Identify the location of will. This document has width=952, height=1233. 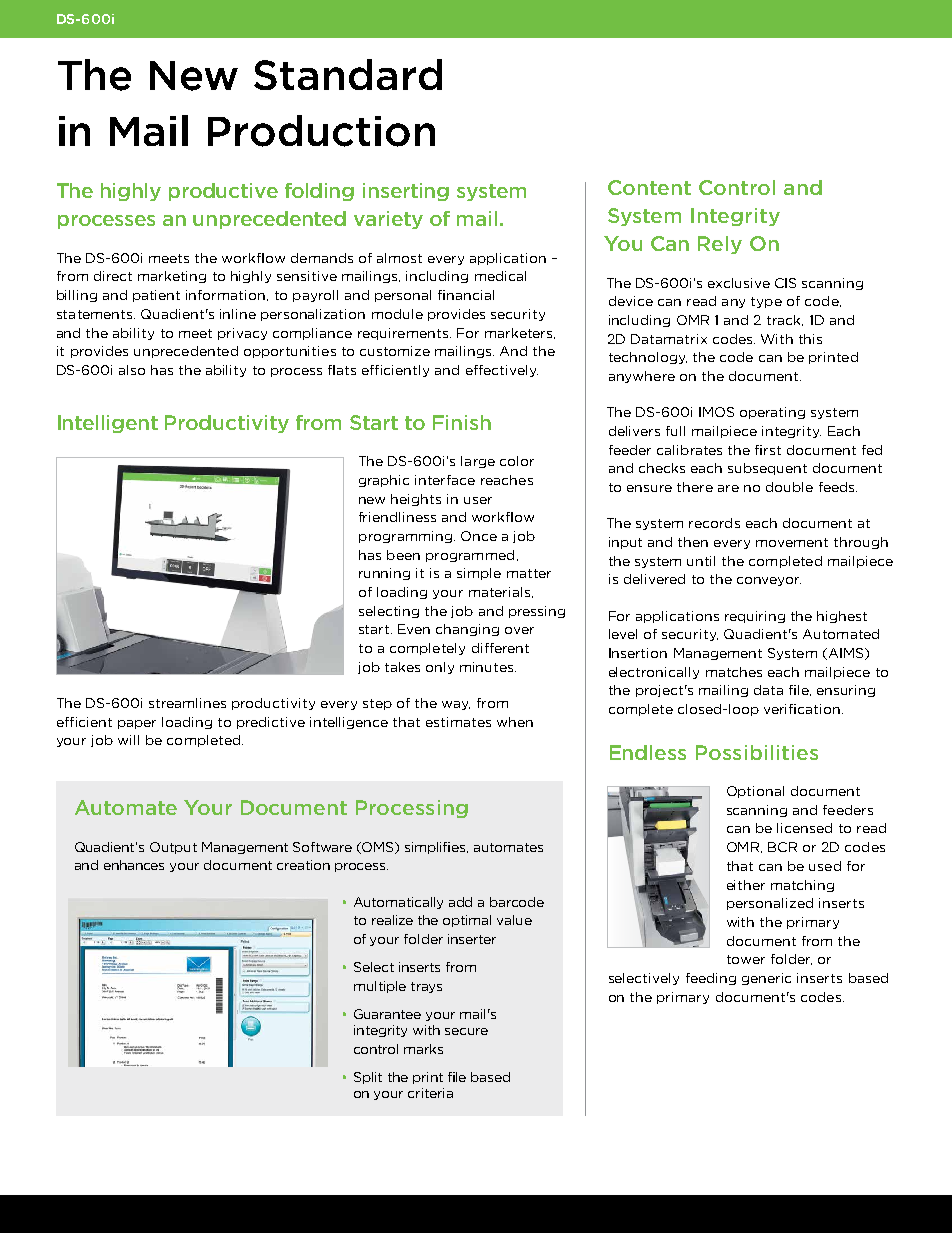
(128, 740).
